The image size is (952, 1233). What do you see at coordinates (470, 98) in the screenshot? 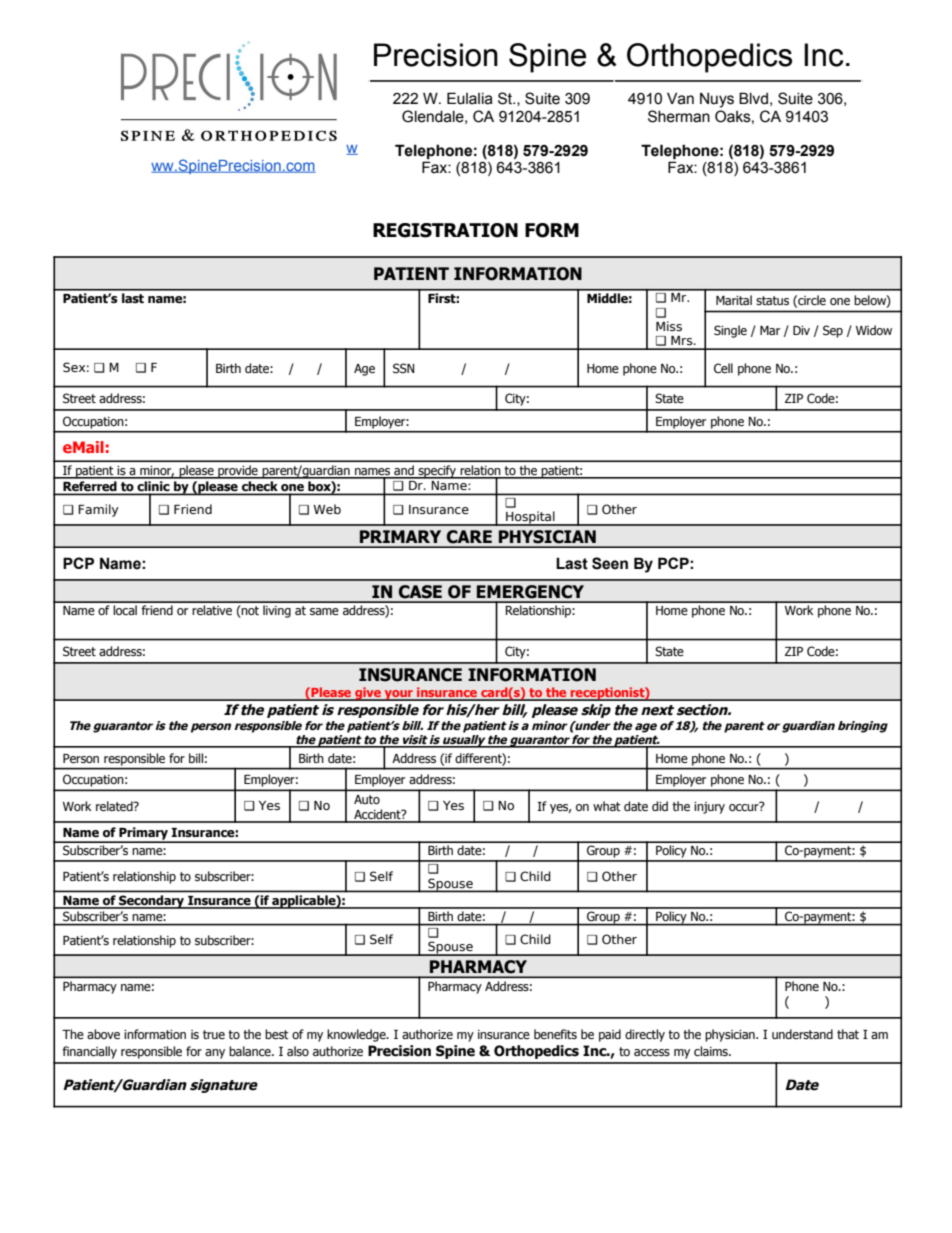
I see `Eulalia` at bounding box center [470, 98].
